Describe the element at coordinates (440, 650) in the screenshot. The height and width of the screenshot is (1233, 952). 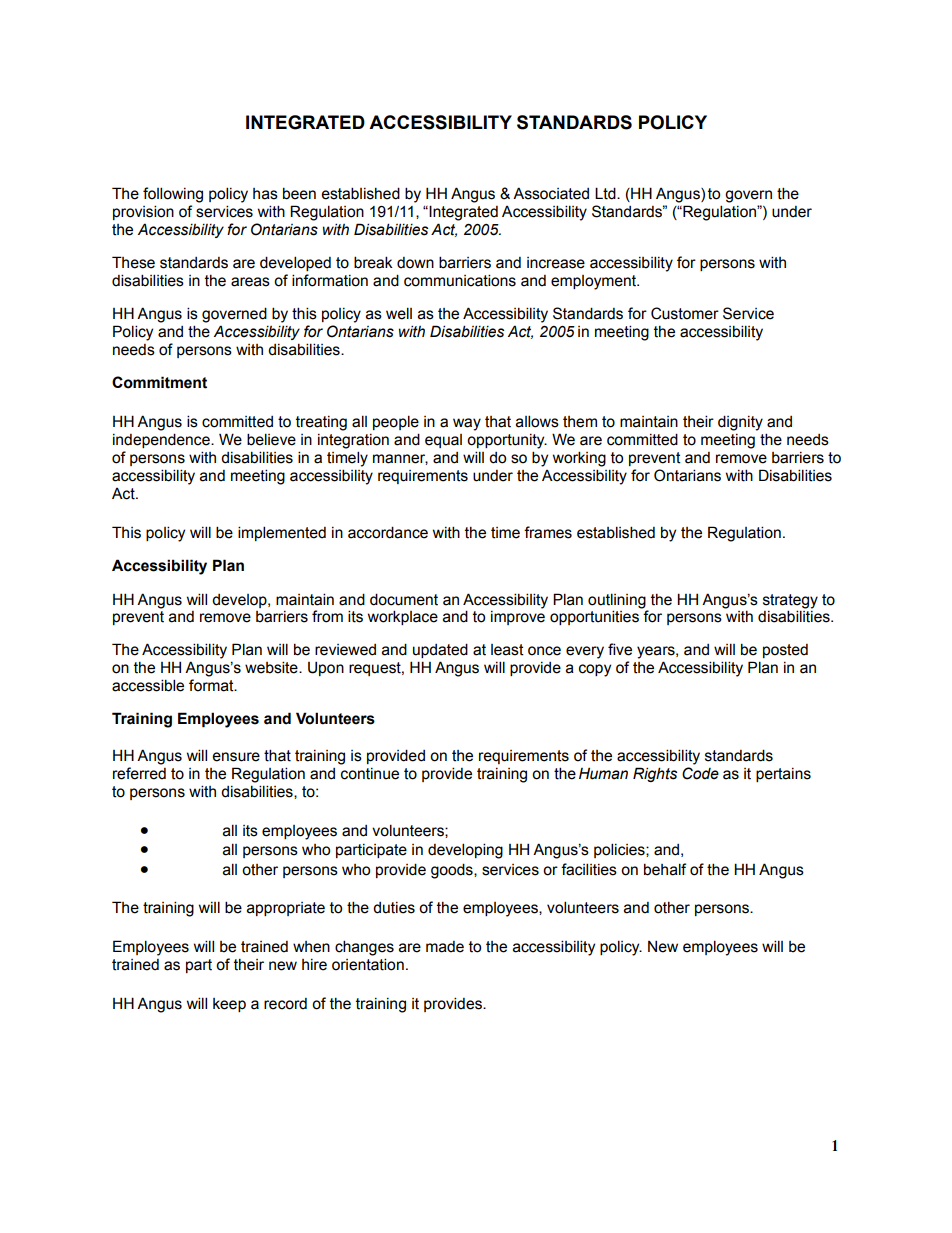
I see `updated` at that location.
